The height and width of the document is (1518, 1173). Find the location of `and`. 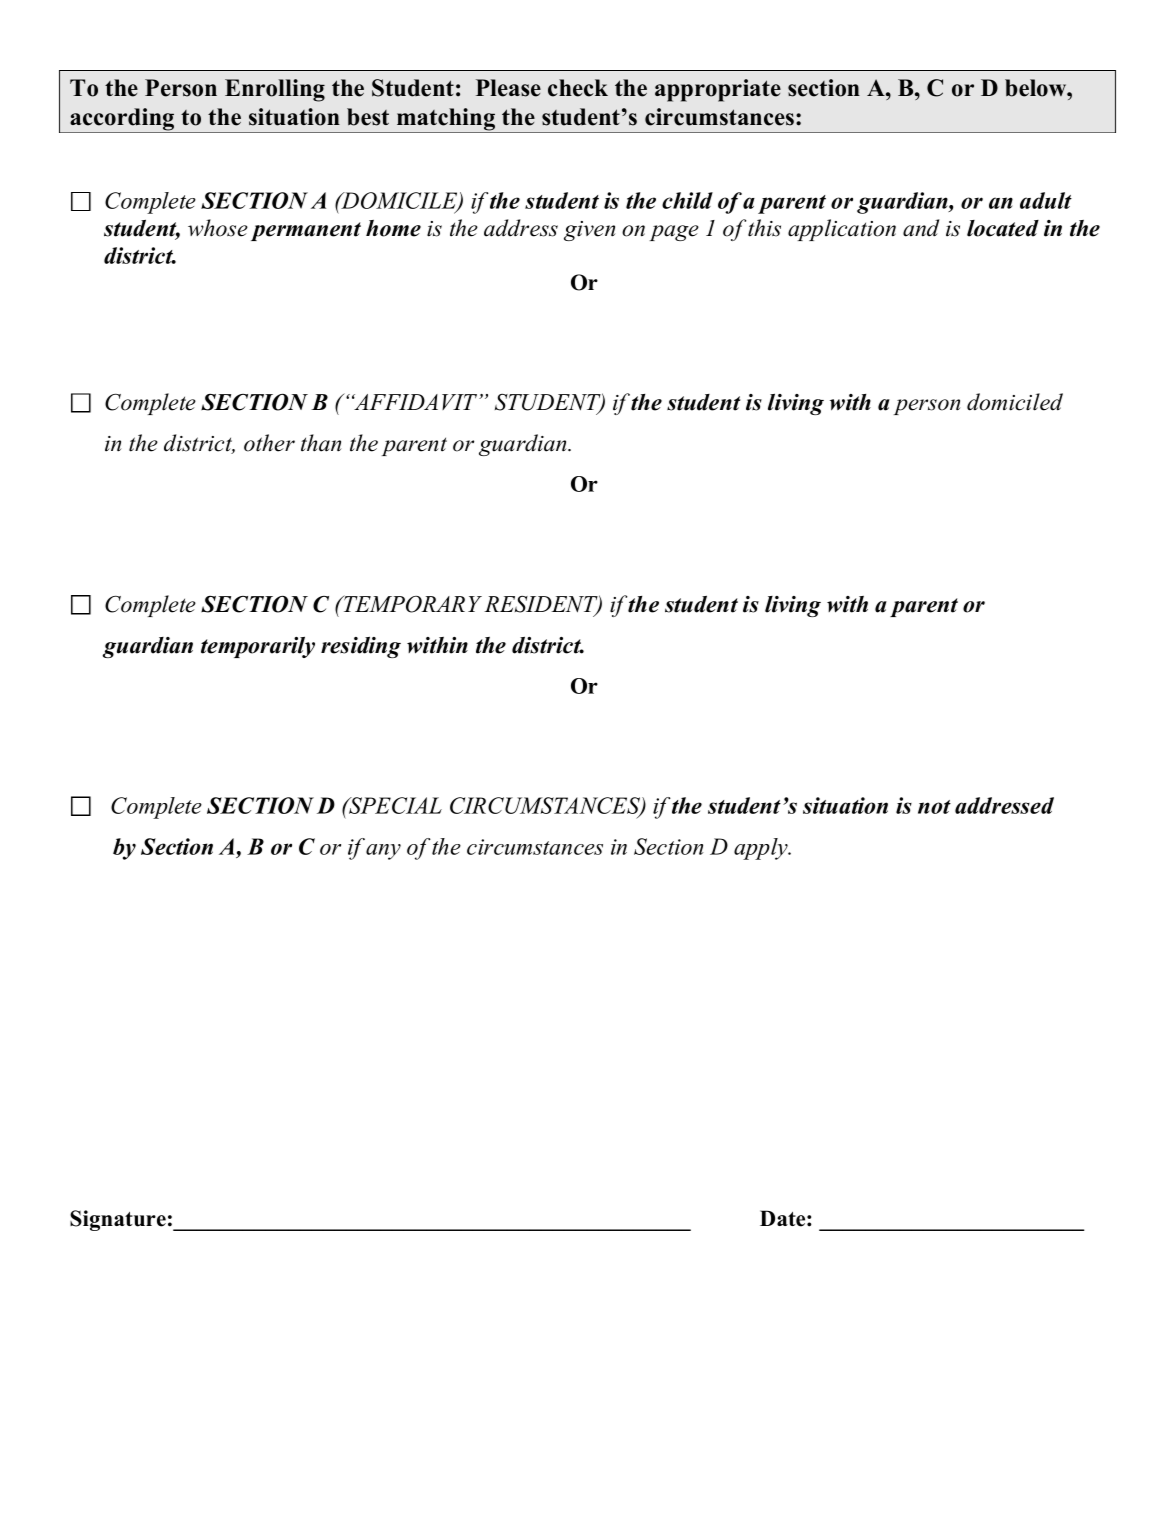

and is located at coordinates (921, 228).
